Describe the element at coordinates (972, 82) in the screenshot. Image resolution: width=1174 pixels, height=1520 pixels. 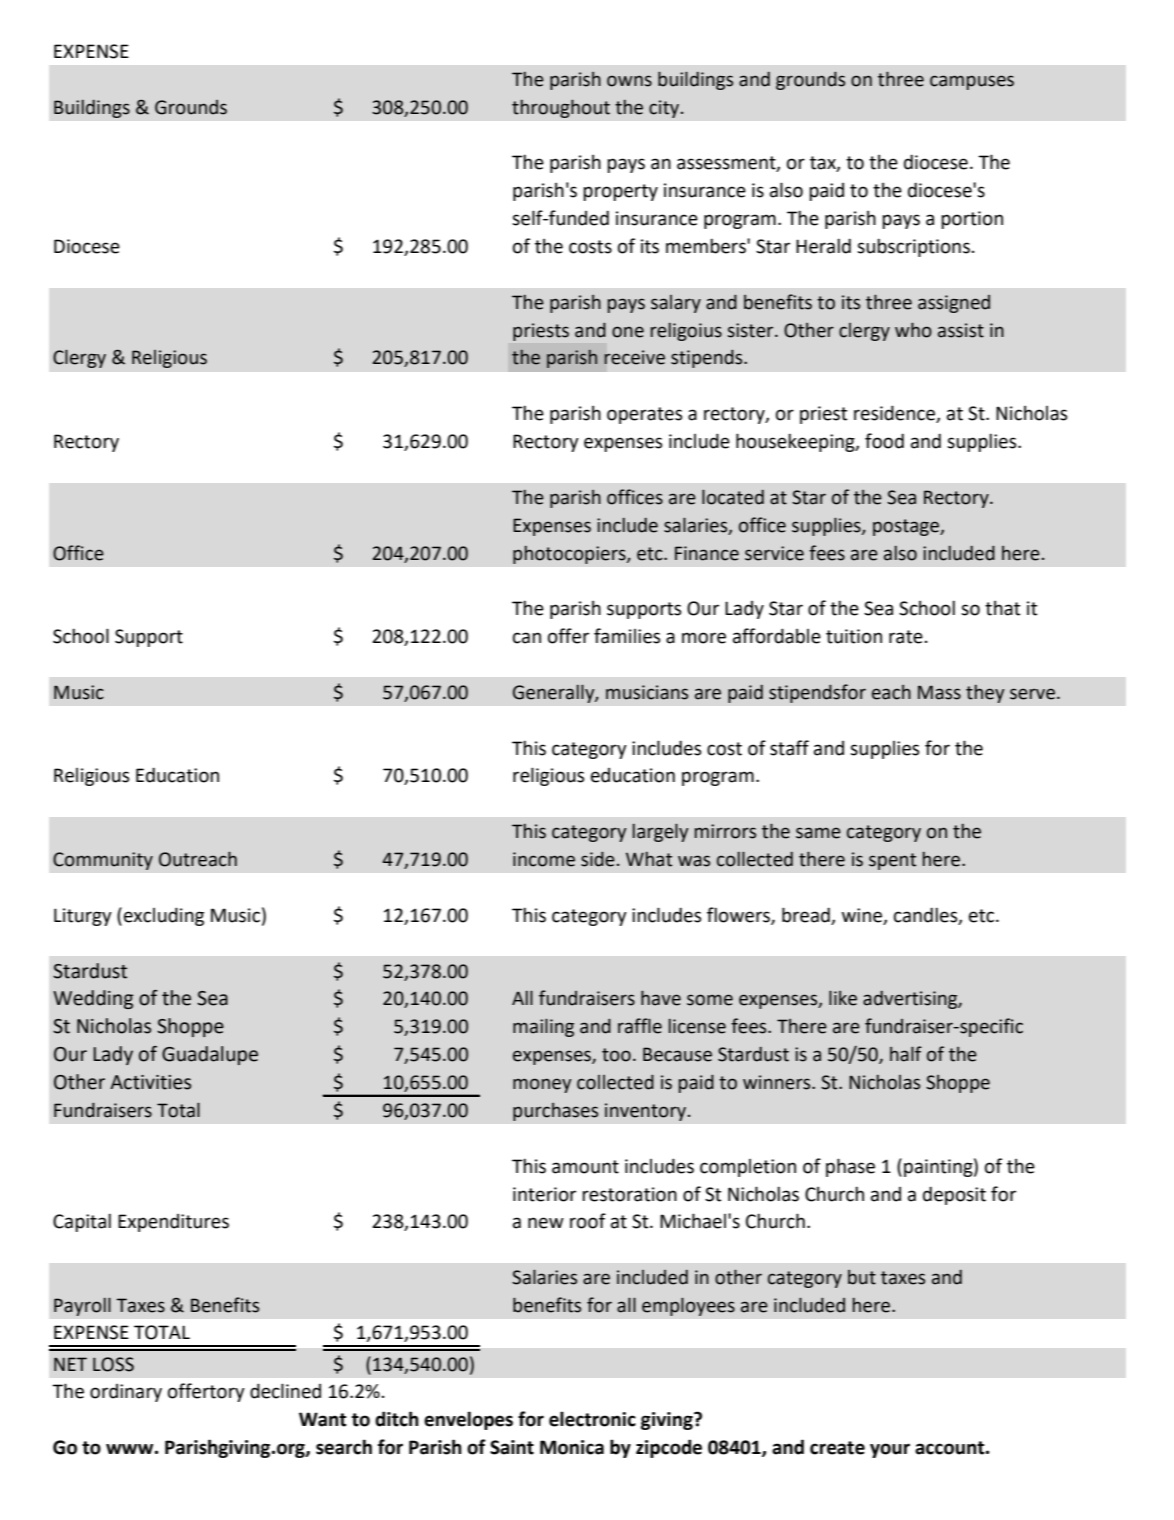
I see `campuses` at that location.
